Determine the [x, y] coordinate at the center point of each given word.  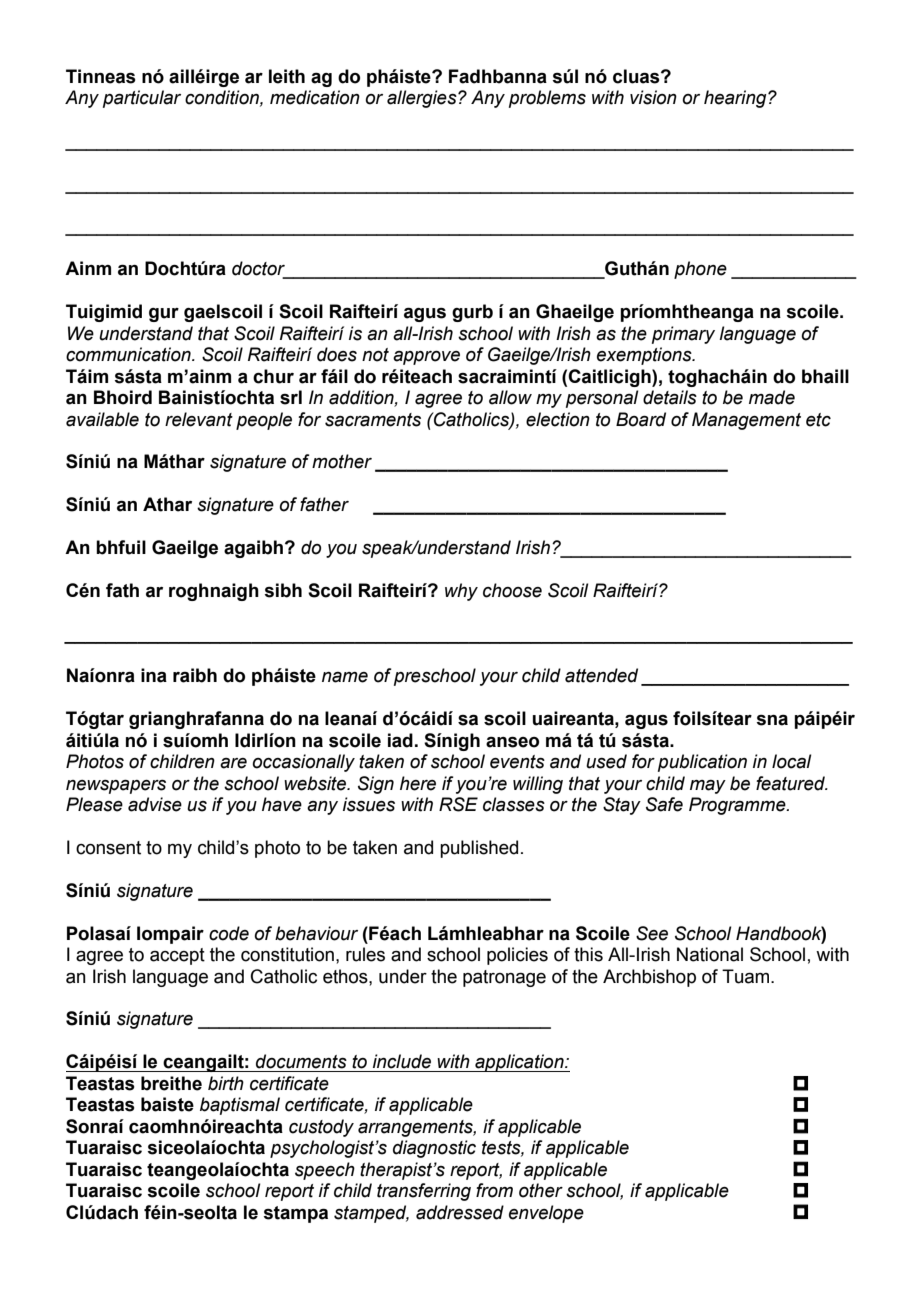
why [461, 592]
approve [426, 358]
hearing [736, 99]
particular [142, 99]
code [229, 933]
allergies [423, 99]
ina [154, 675]
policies [517, 956]
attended [601, 675]
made [772, 397]
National [710, 954]
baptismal [240, 1106]
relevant [199, 419]
